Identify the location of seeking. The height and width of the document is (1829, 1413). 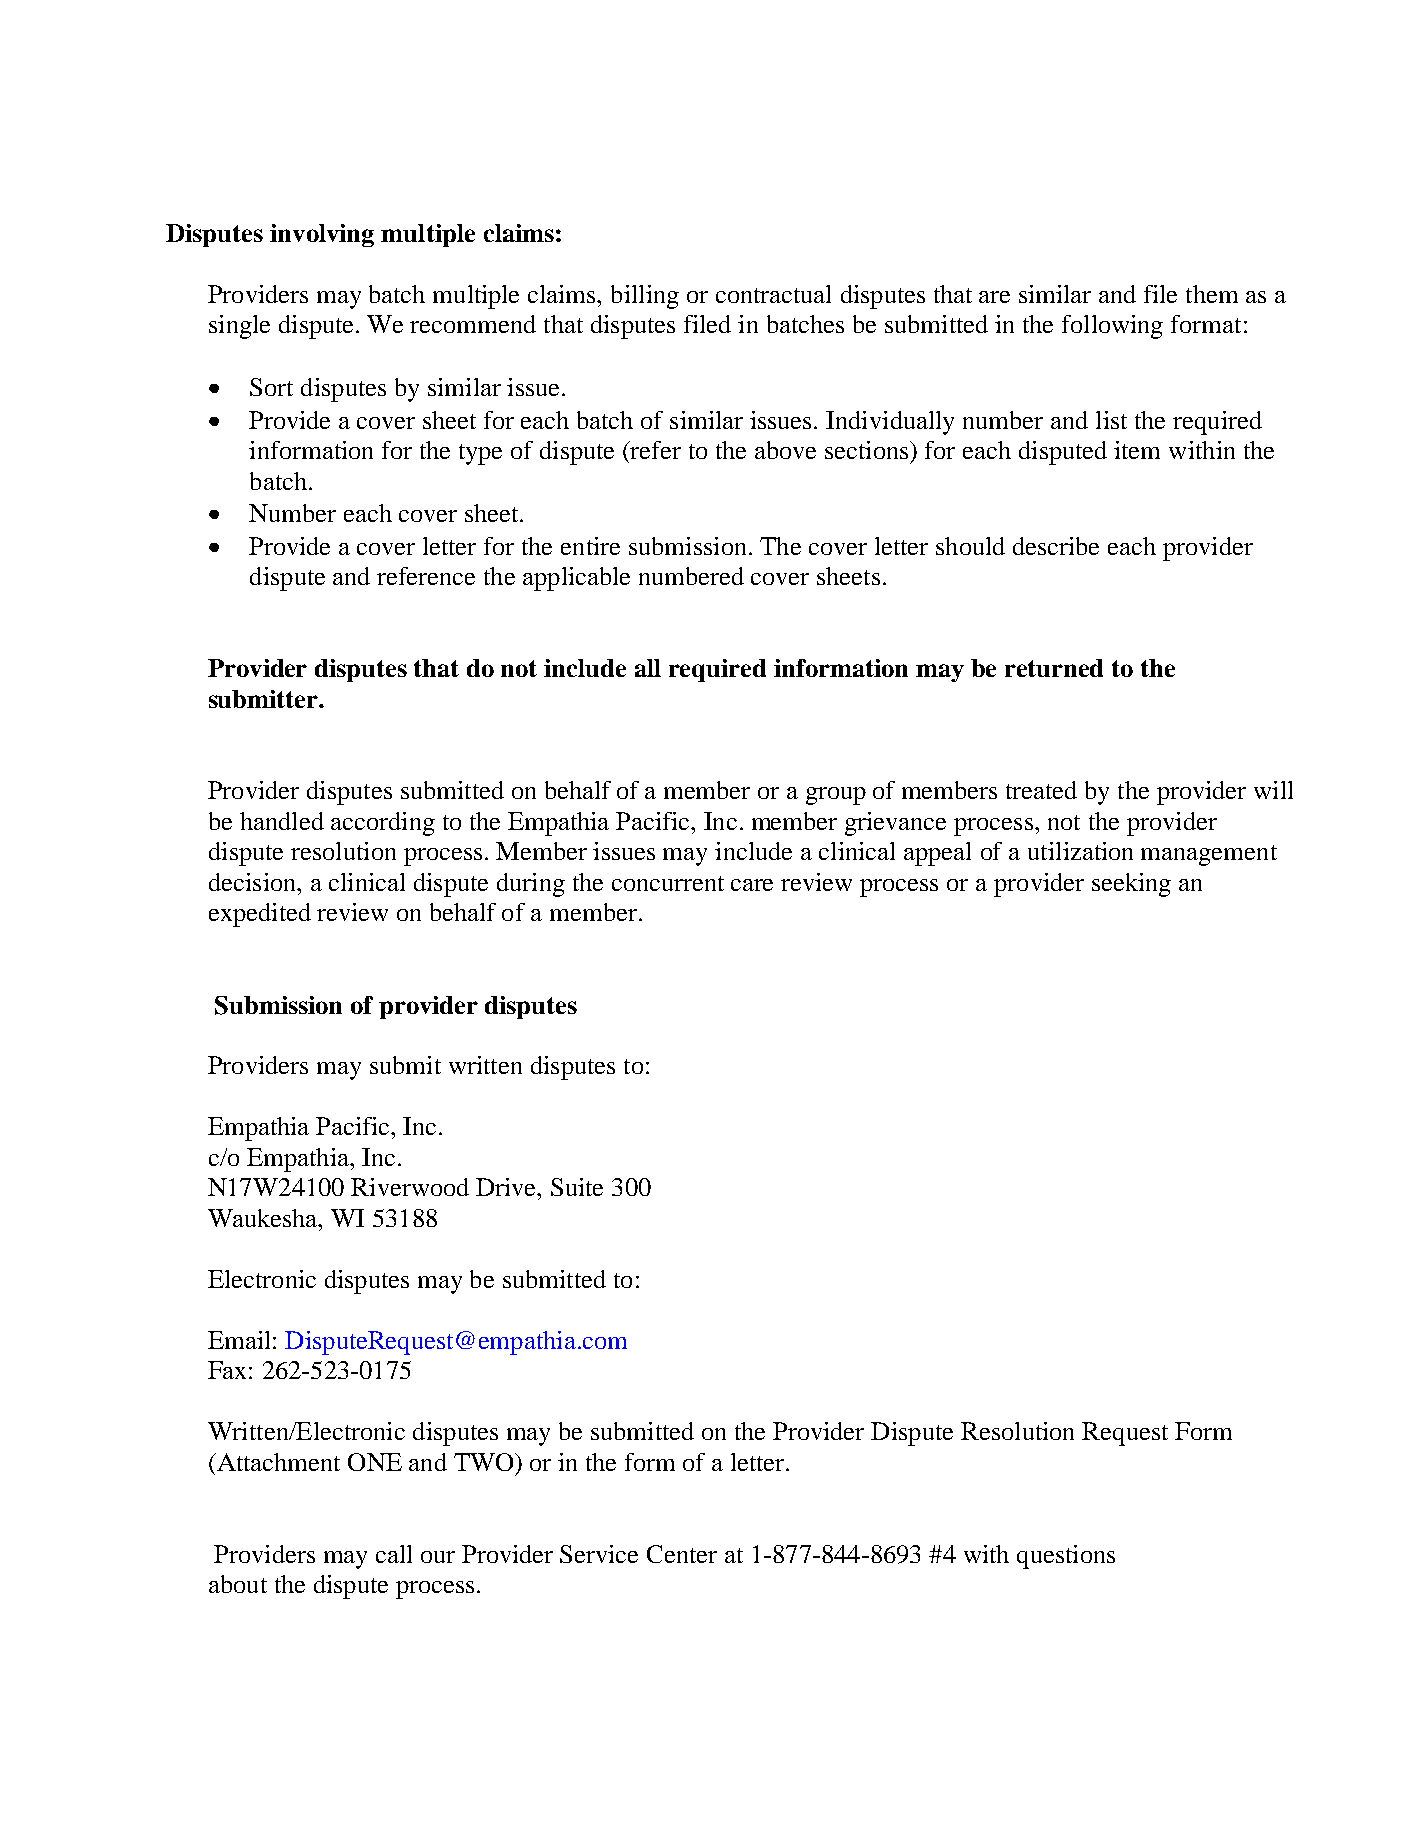
(1131, 885).
